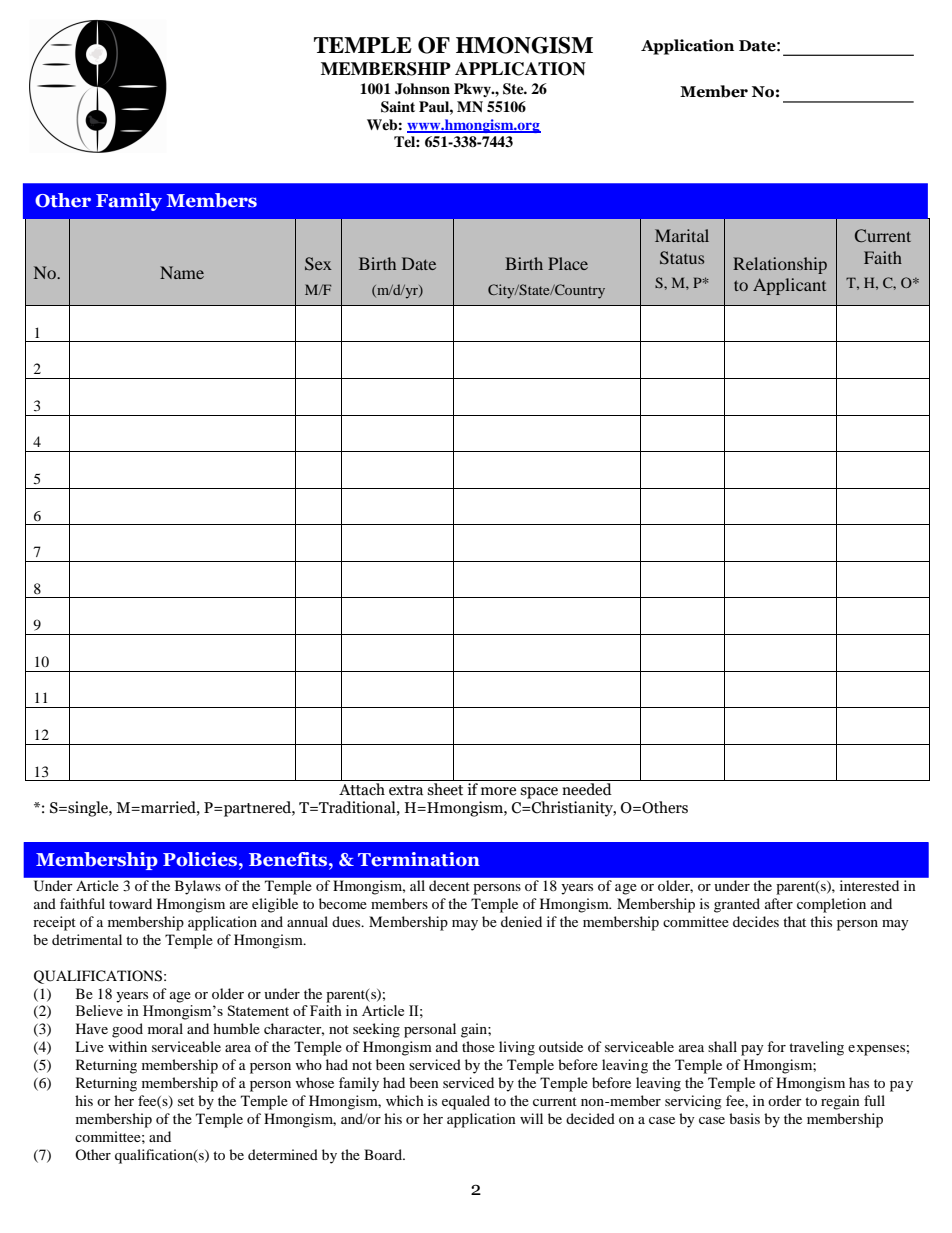 This screenshot has width=952, height=1233. What do you see at coordinates (682, 235) in the screenshot?
I see `Marital` at bounding box center [682, 235].
